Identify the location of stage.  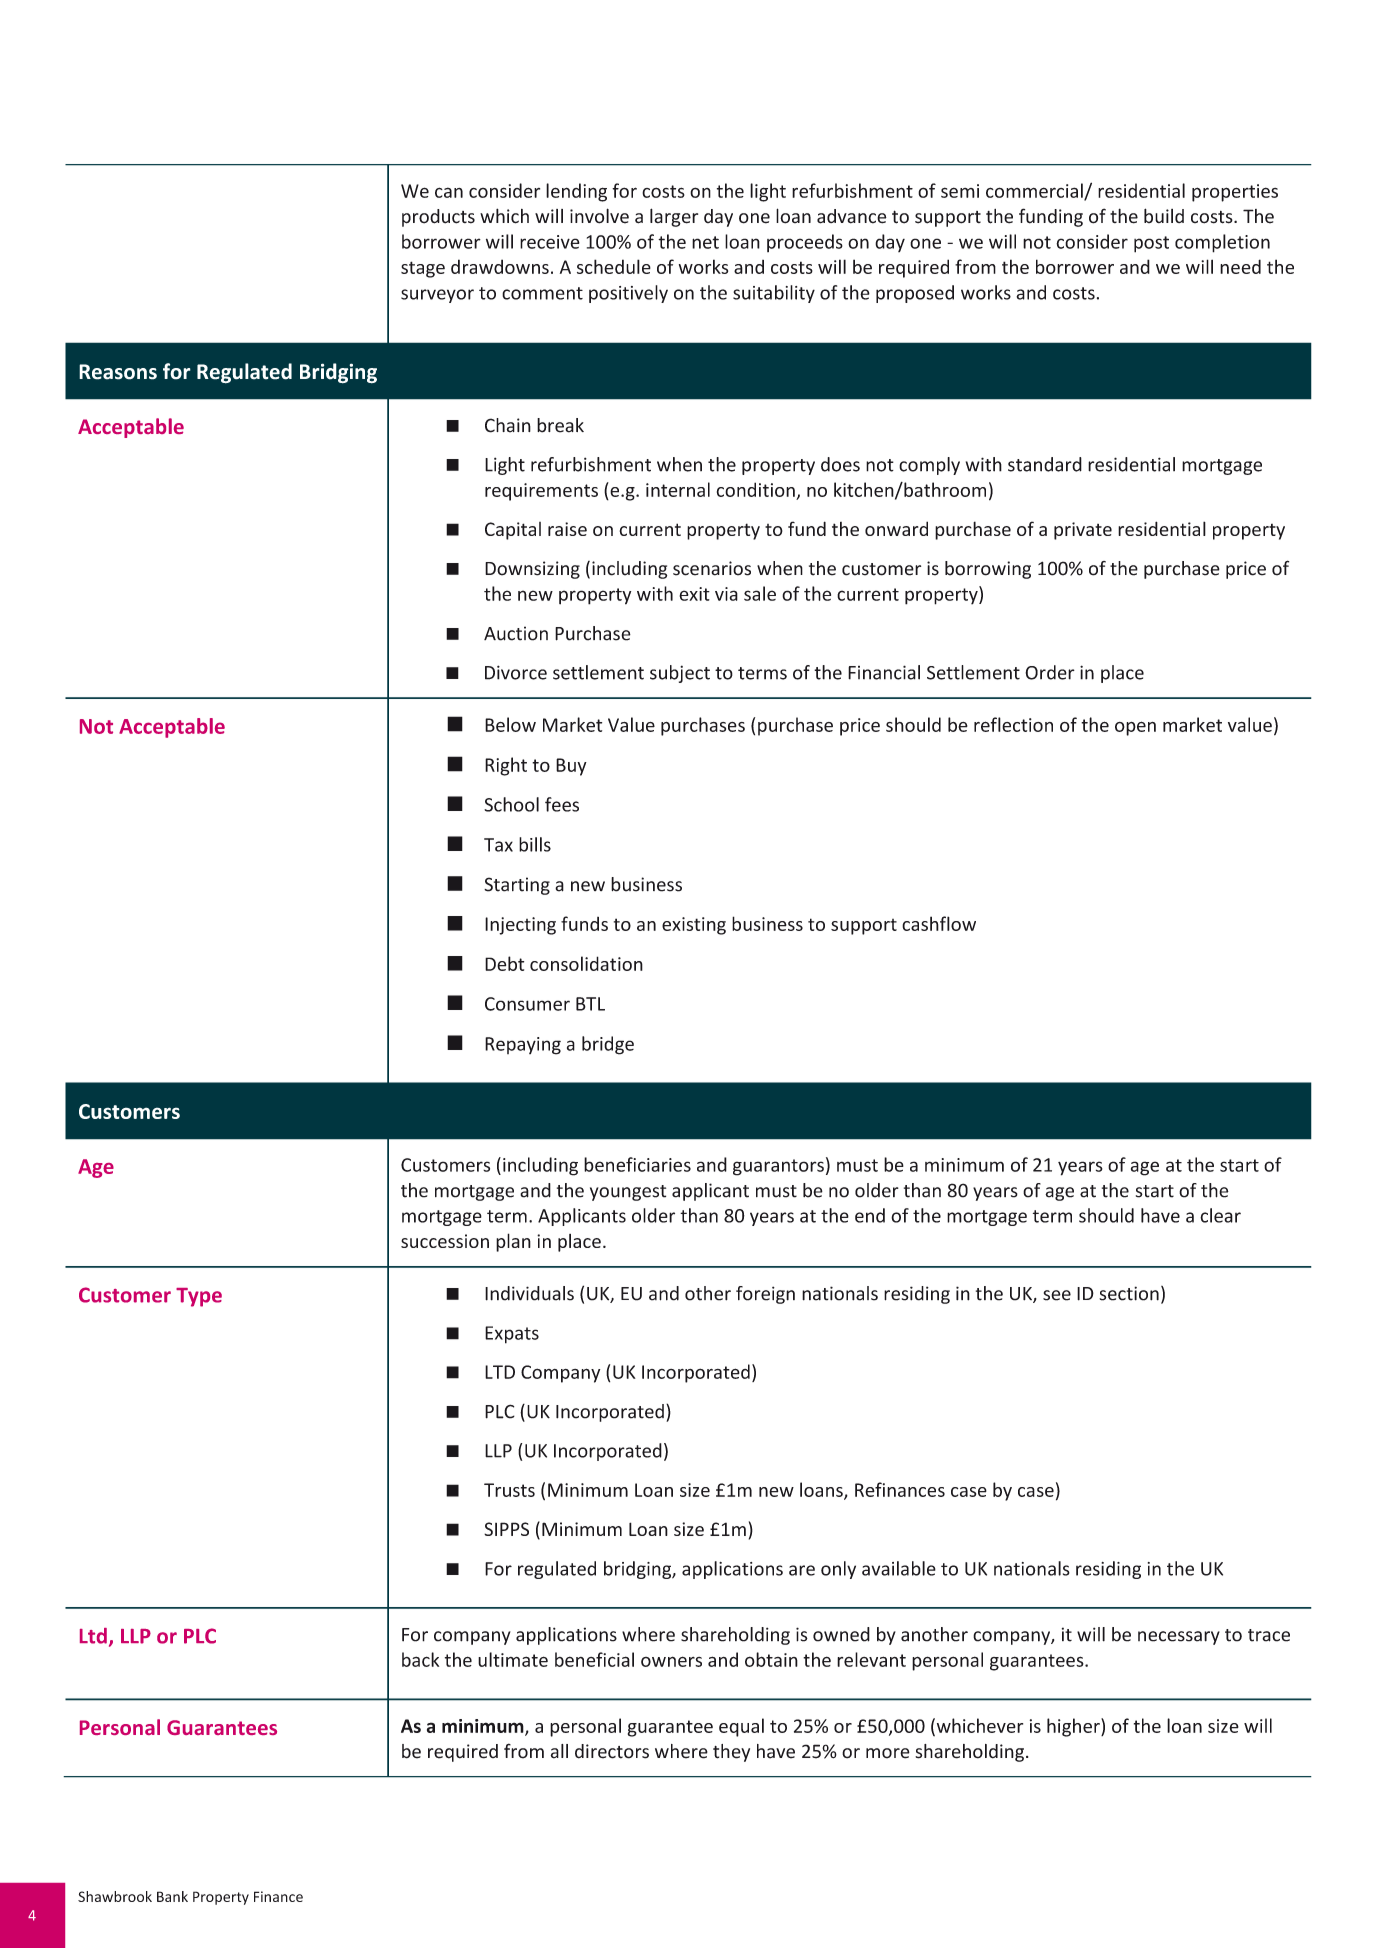
(423, 269).
